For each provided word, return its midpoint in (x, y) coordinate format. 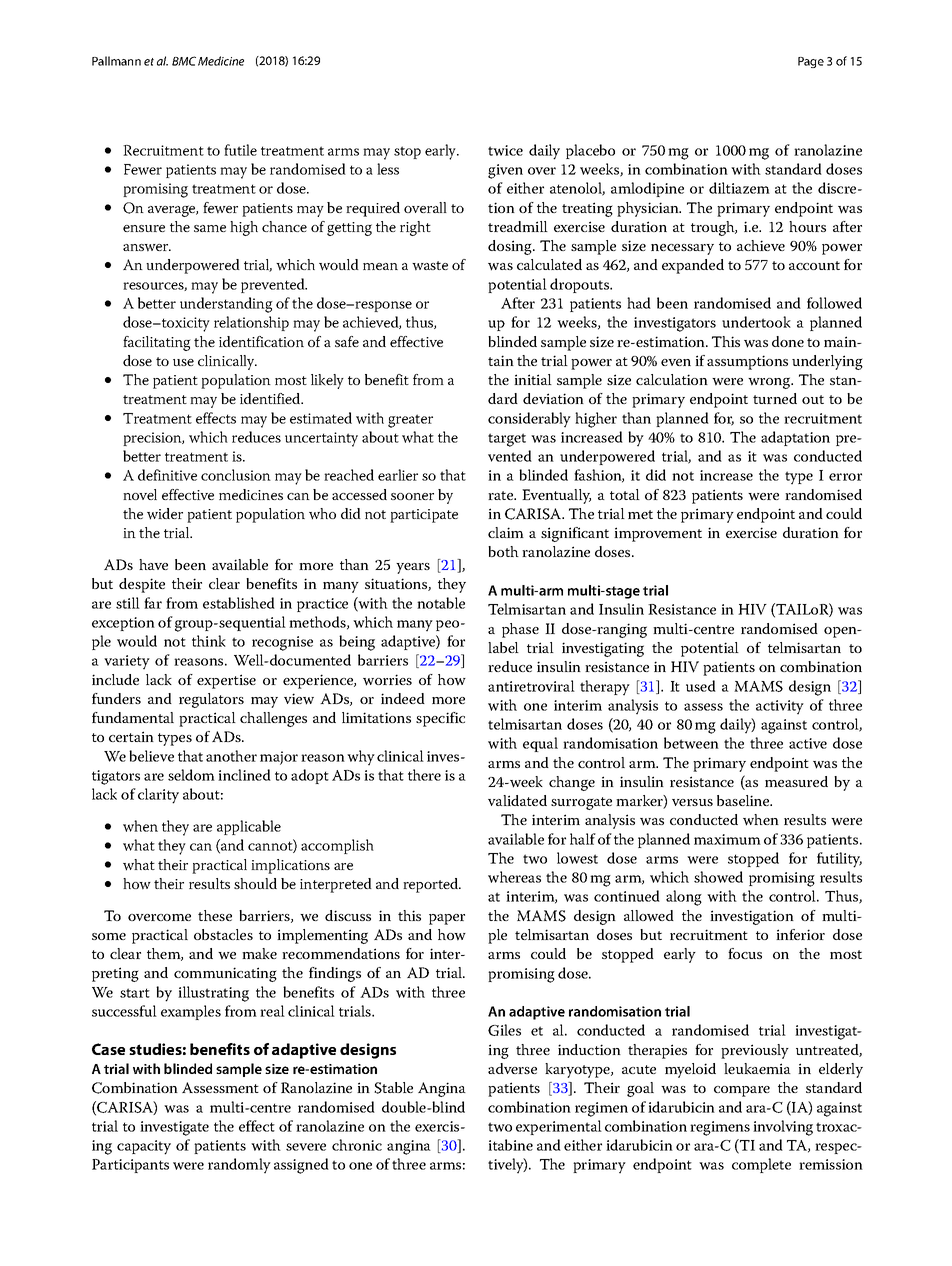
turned (775, 398)
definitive (167, 475)
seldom (191, 775)
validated (517, 800)
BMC (184, 61)
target (507, 440)
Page (811, 62)
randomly (239, 1165)
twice (505, 150)
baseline (744, 800)
